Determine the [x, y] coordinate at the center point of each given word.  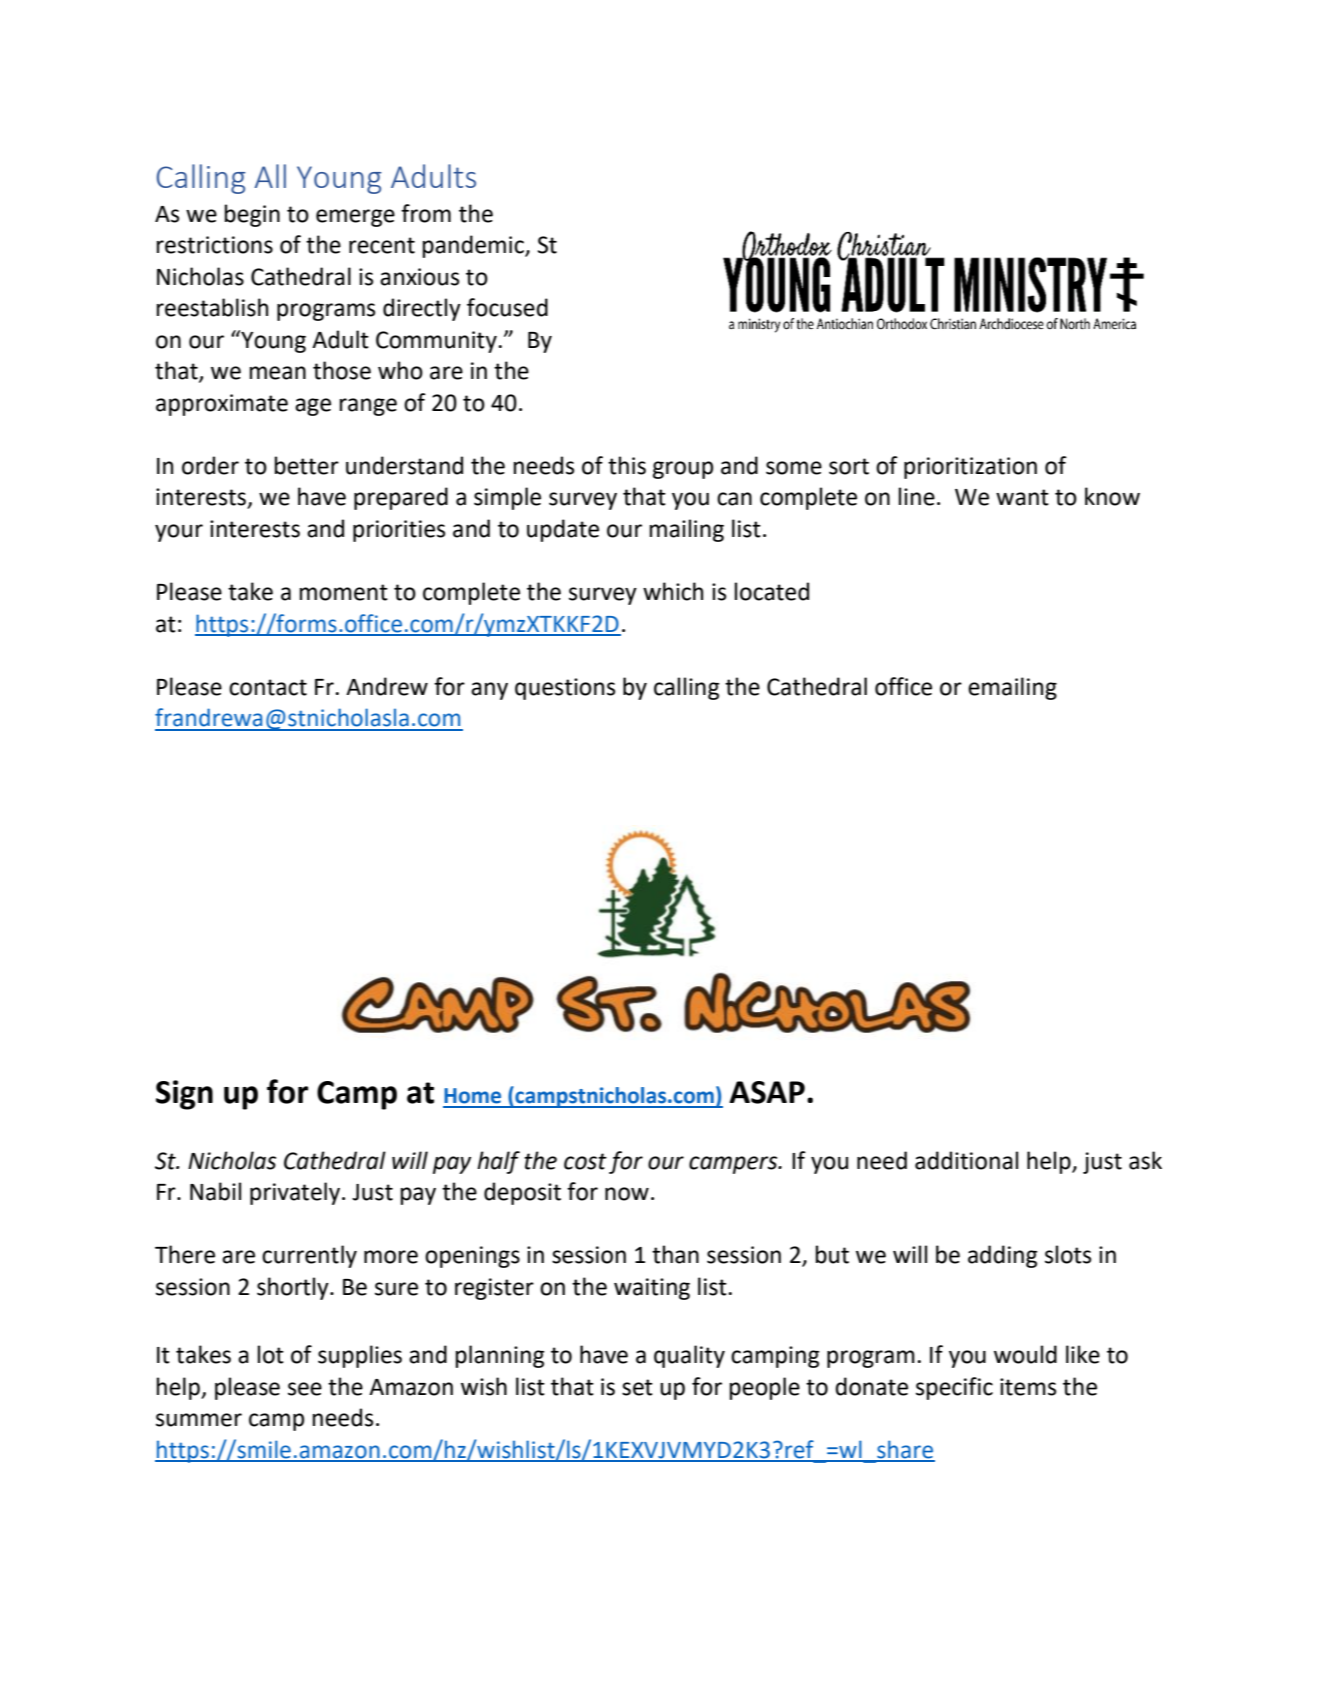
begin [252, 215]
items [1028, 1387]
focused [507, 307]
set [637, 1387]
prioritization [970, 468]
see [305, 1389]
